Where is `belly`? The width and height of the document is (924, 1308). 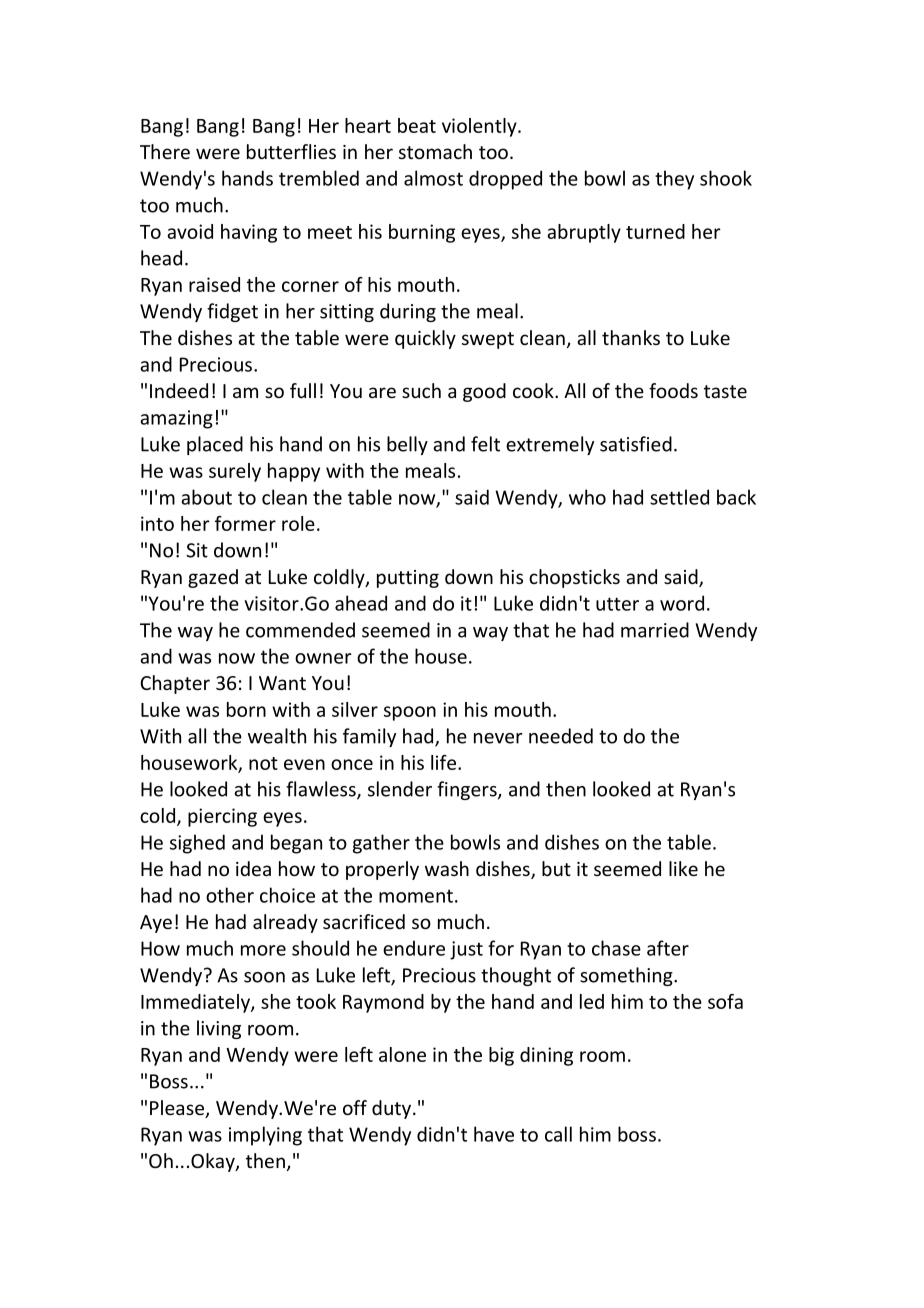
belly is located at coordinates (407, 445).
